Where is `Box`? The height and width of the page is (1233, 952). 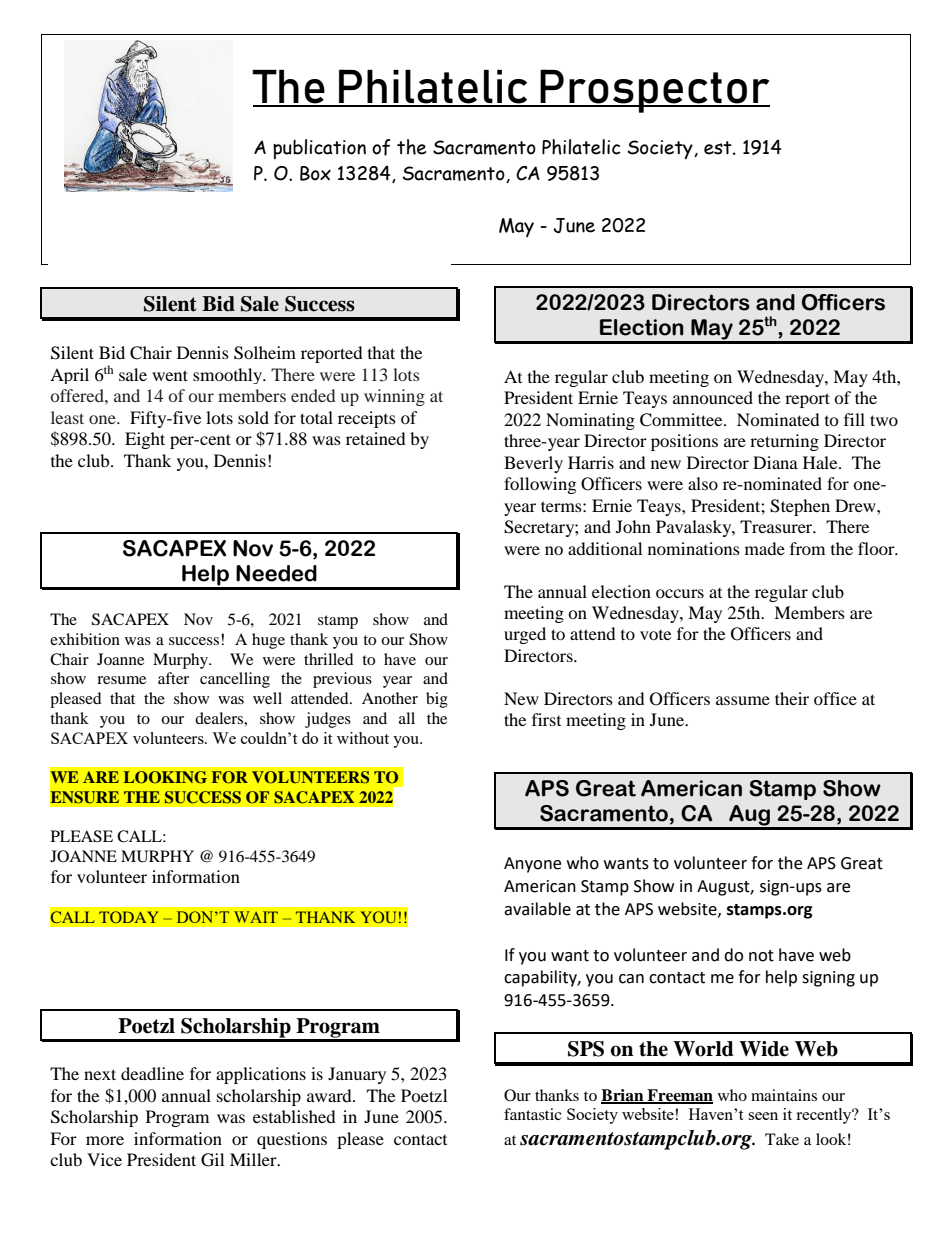
Box is located at coordinates (315, 173).
